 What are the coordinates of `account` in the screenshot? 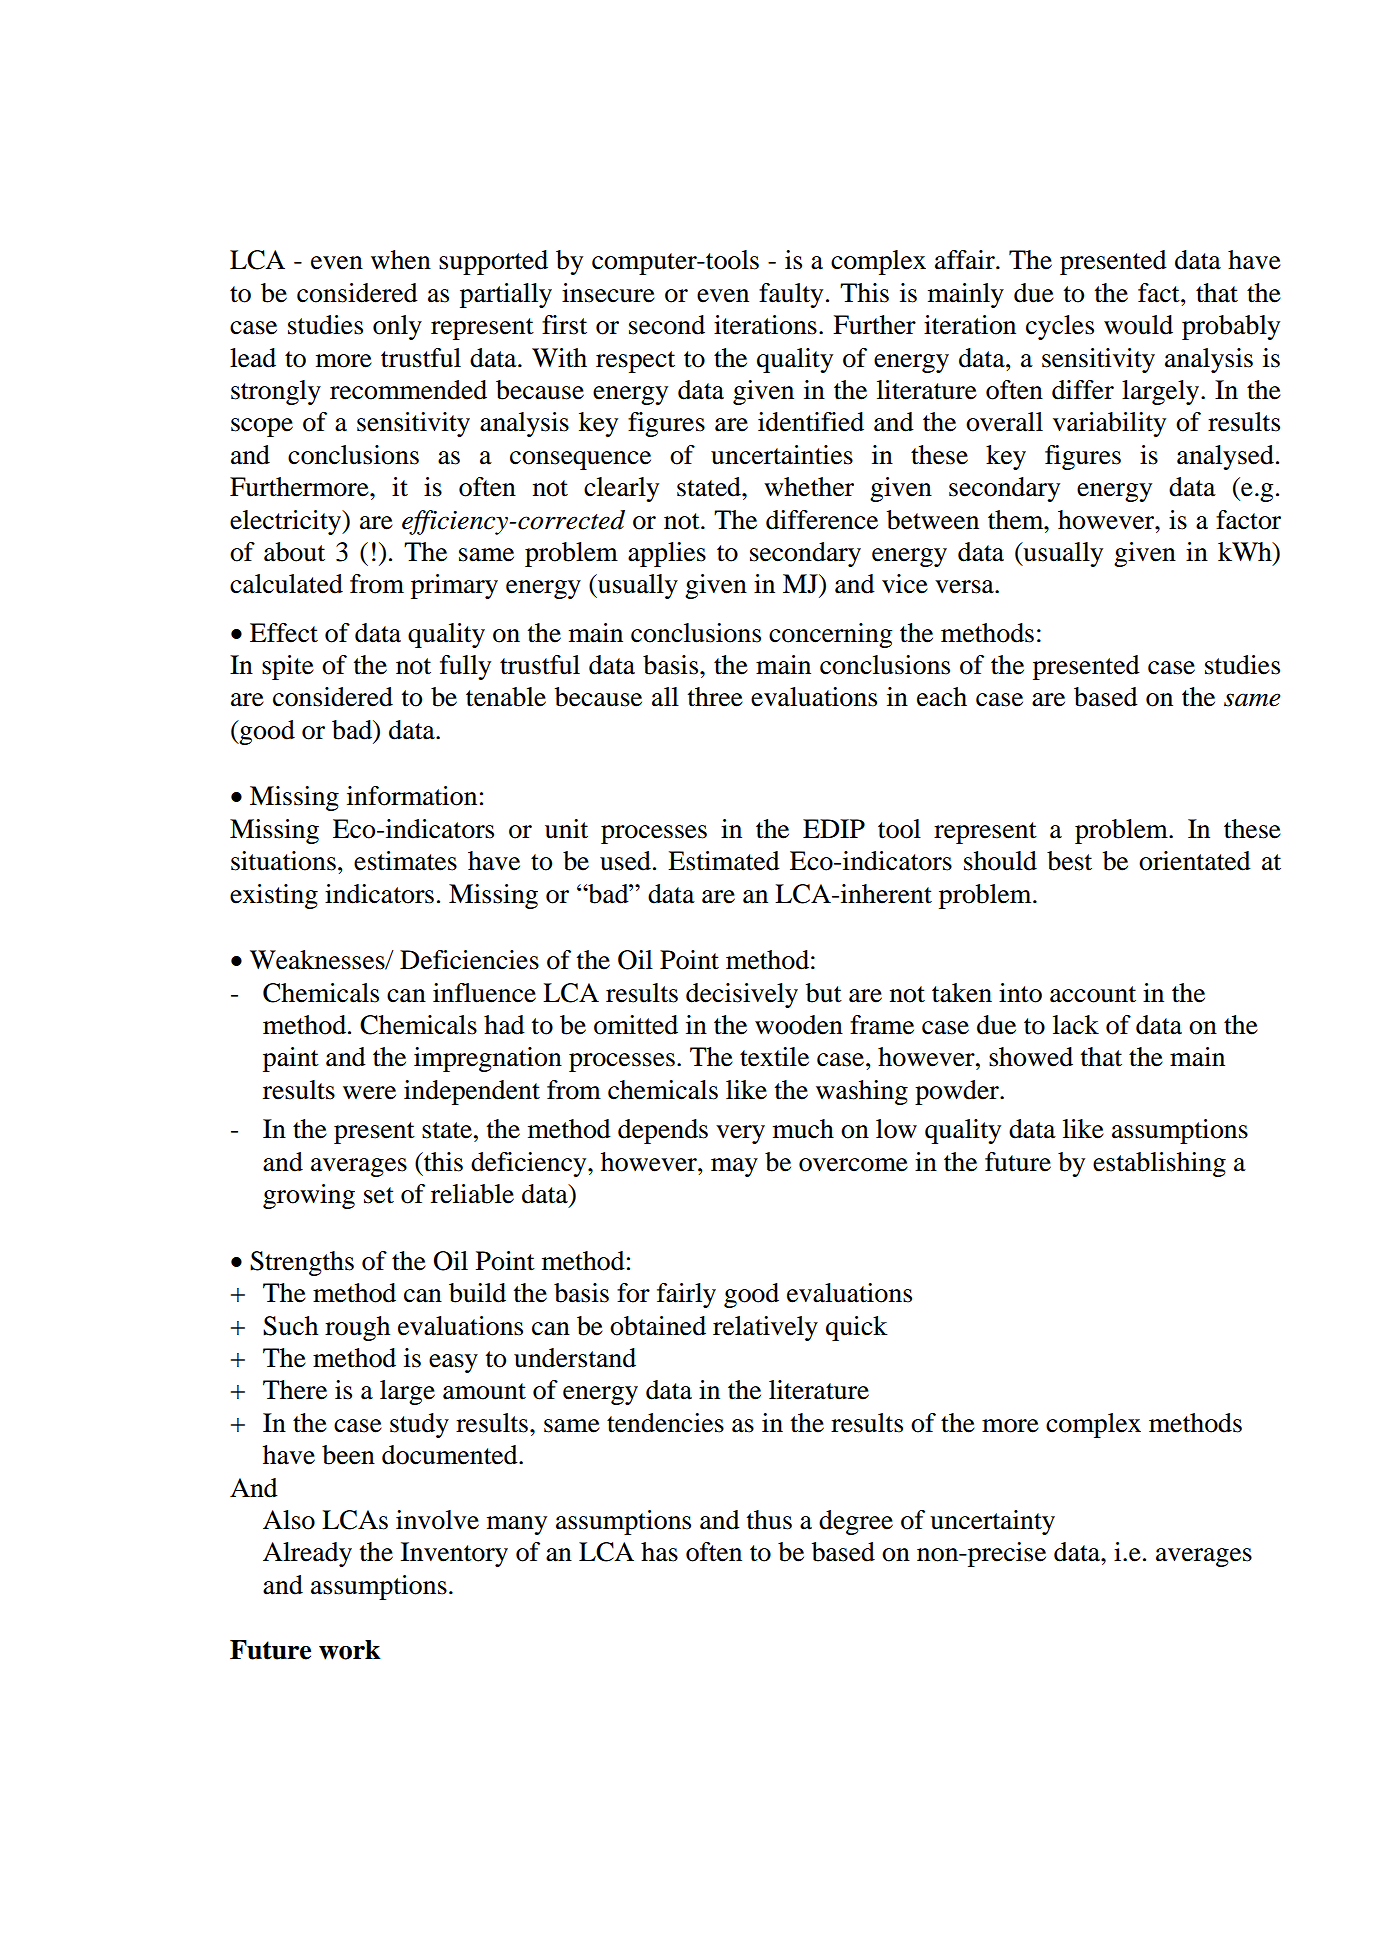 It's located at (1093, 994).
